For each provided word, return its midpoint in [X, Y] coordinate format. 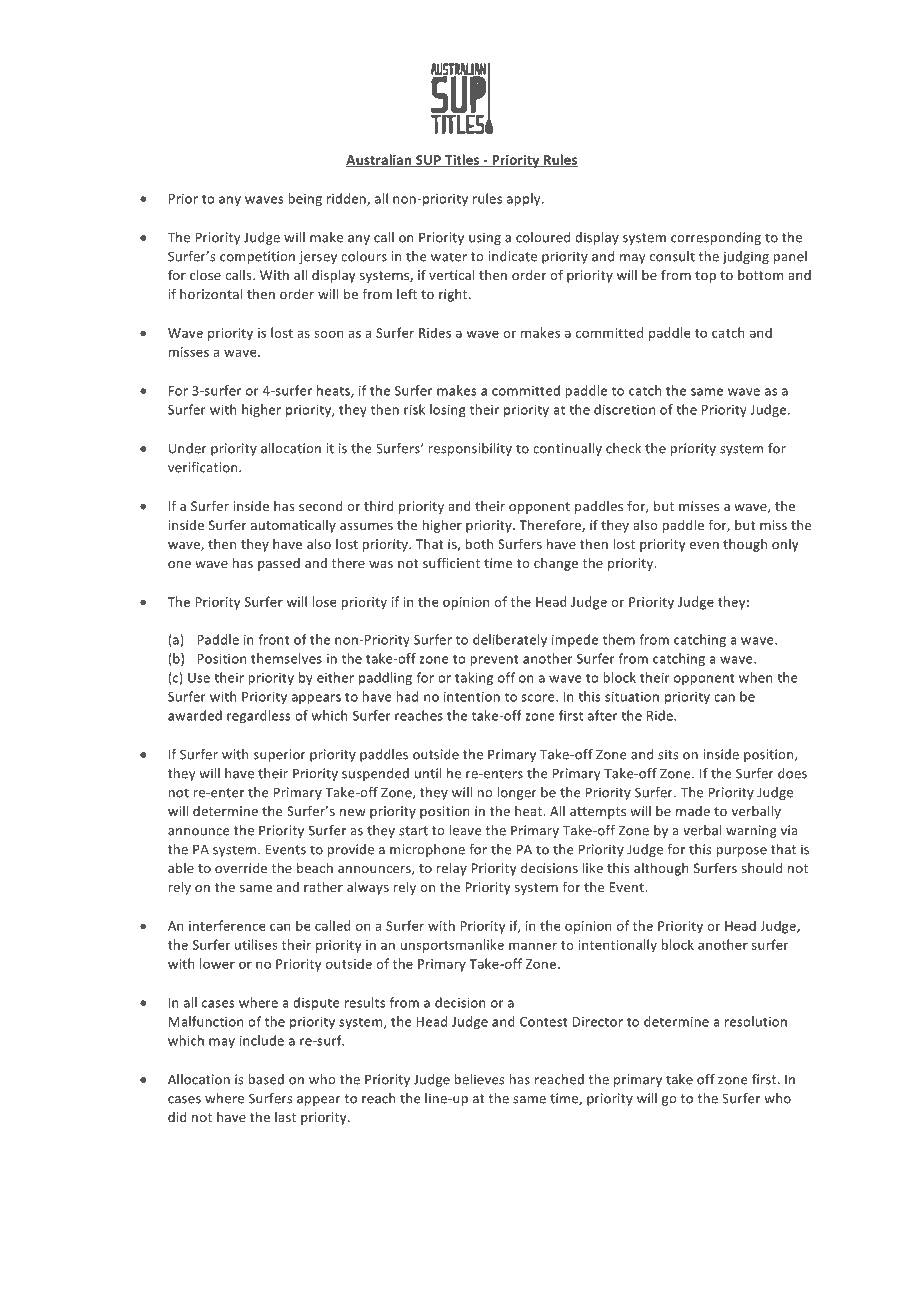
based [266, 1079]
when [756, 677]
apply [525, 199]
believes [480, 1079]
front [273, 639]
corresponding [716, 238]
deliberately [510, 640]
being [305, 199]
